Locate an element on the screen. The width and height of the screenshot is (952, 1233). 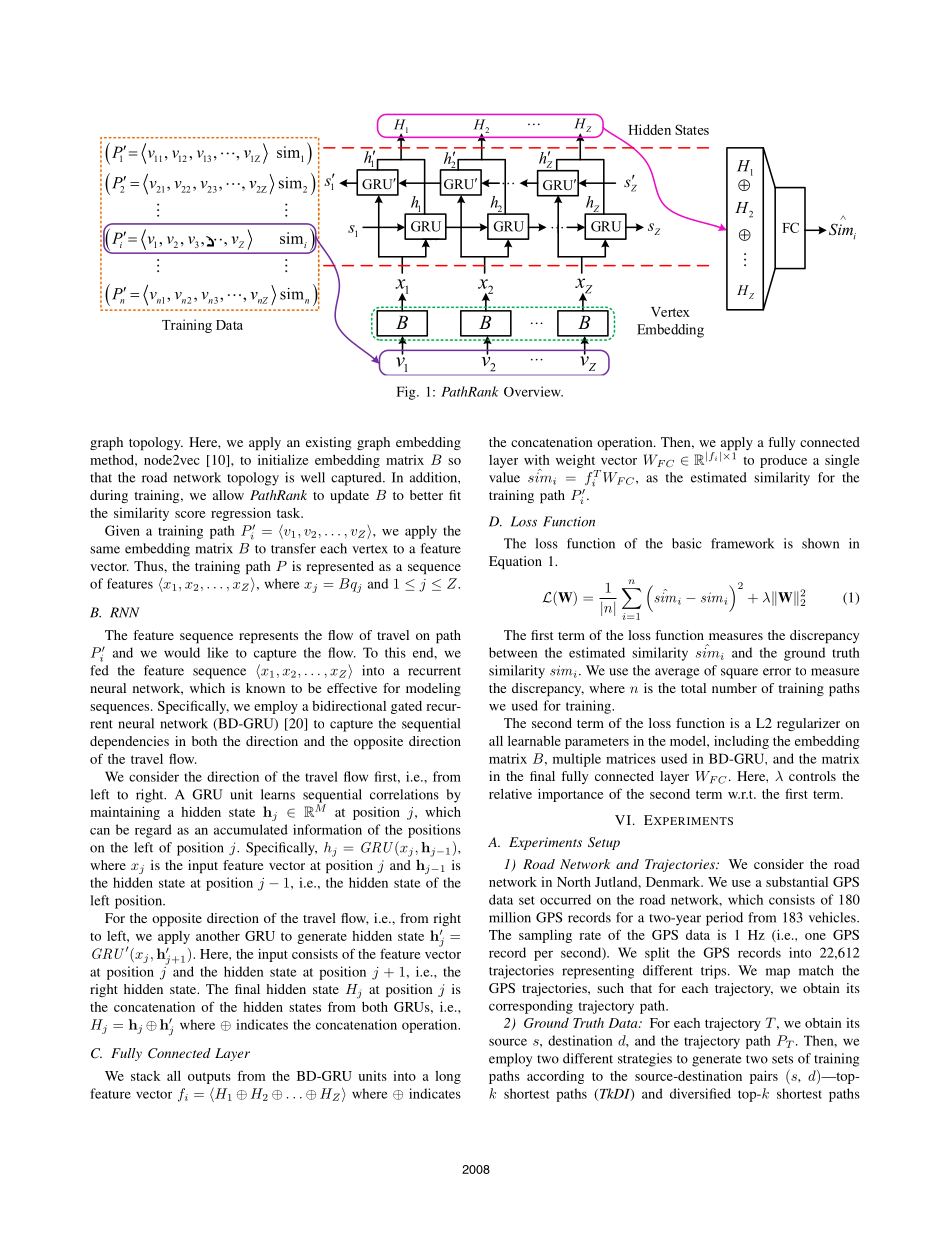
would is located at coordinates (182, 652).
